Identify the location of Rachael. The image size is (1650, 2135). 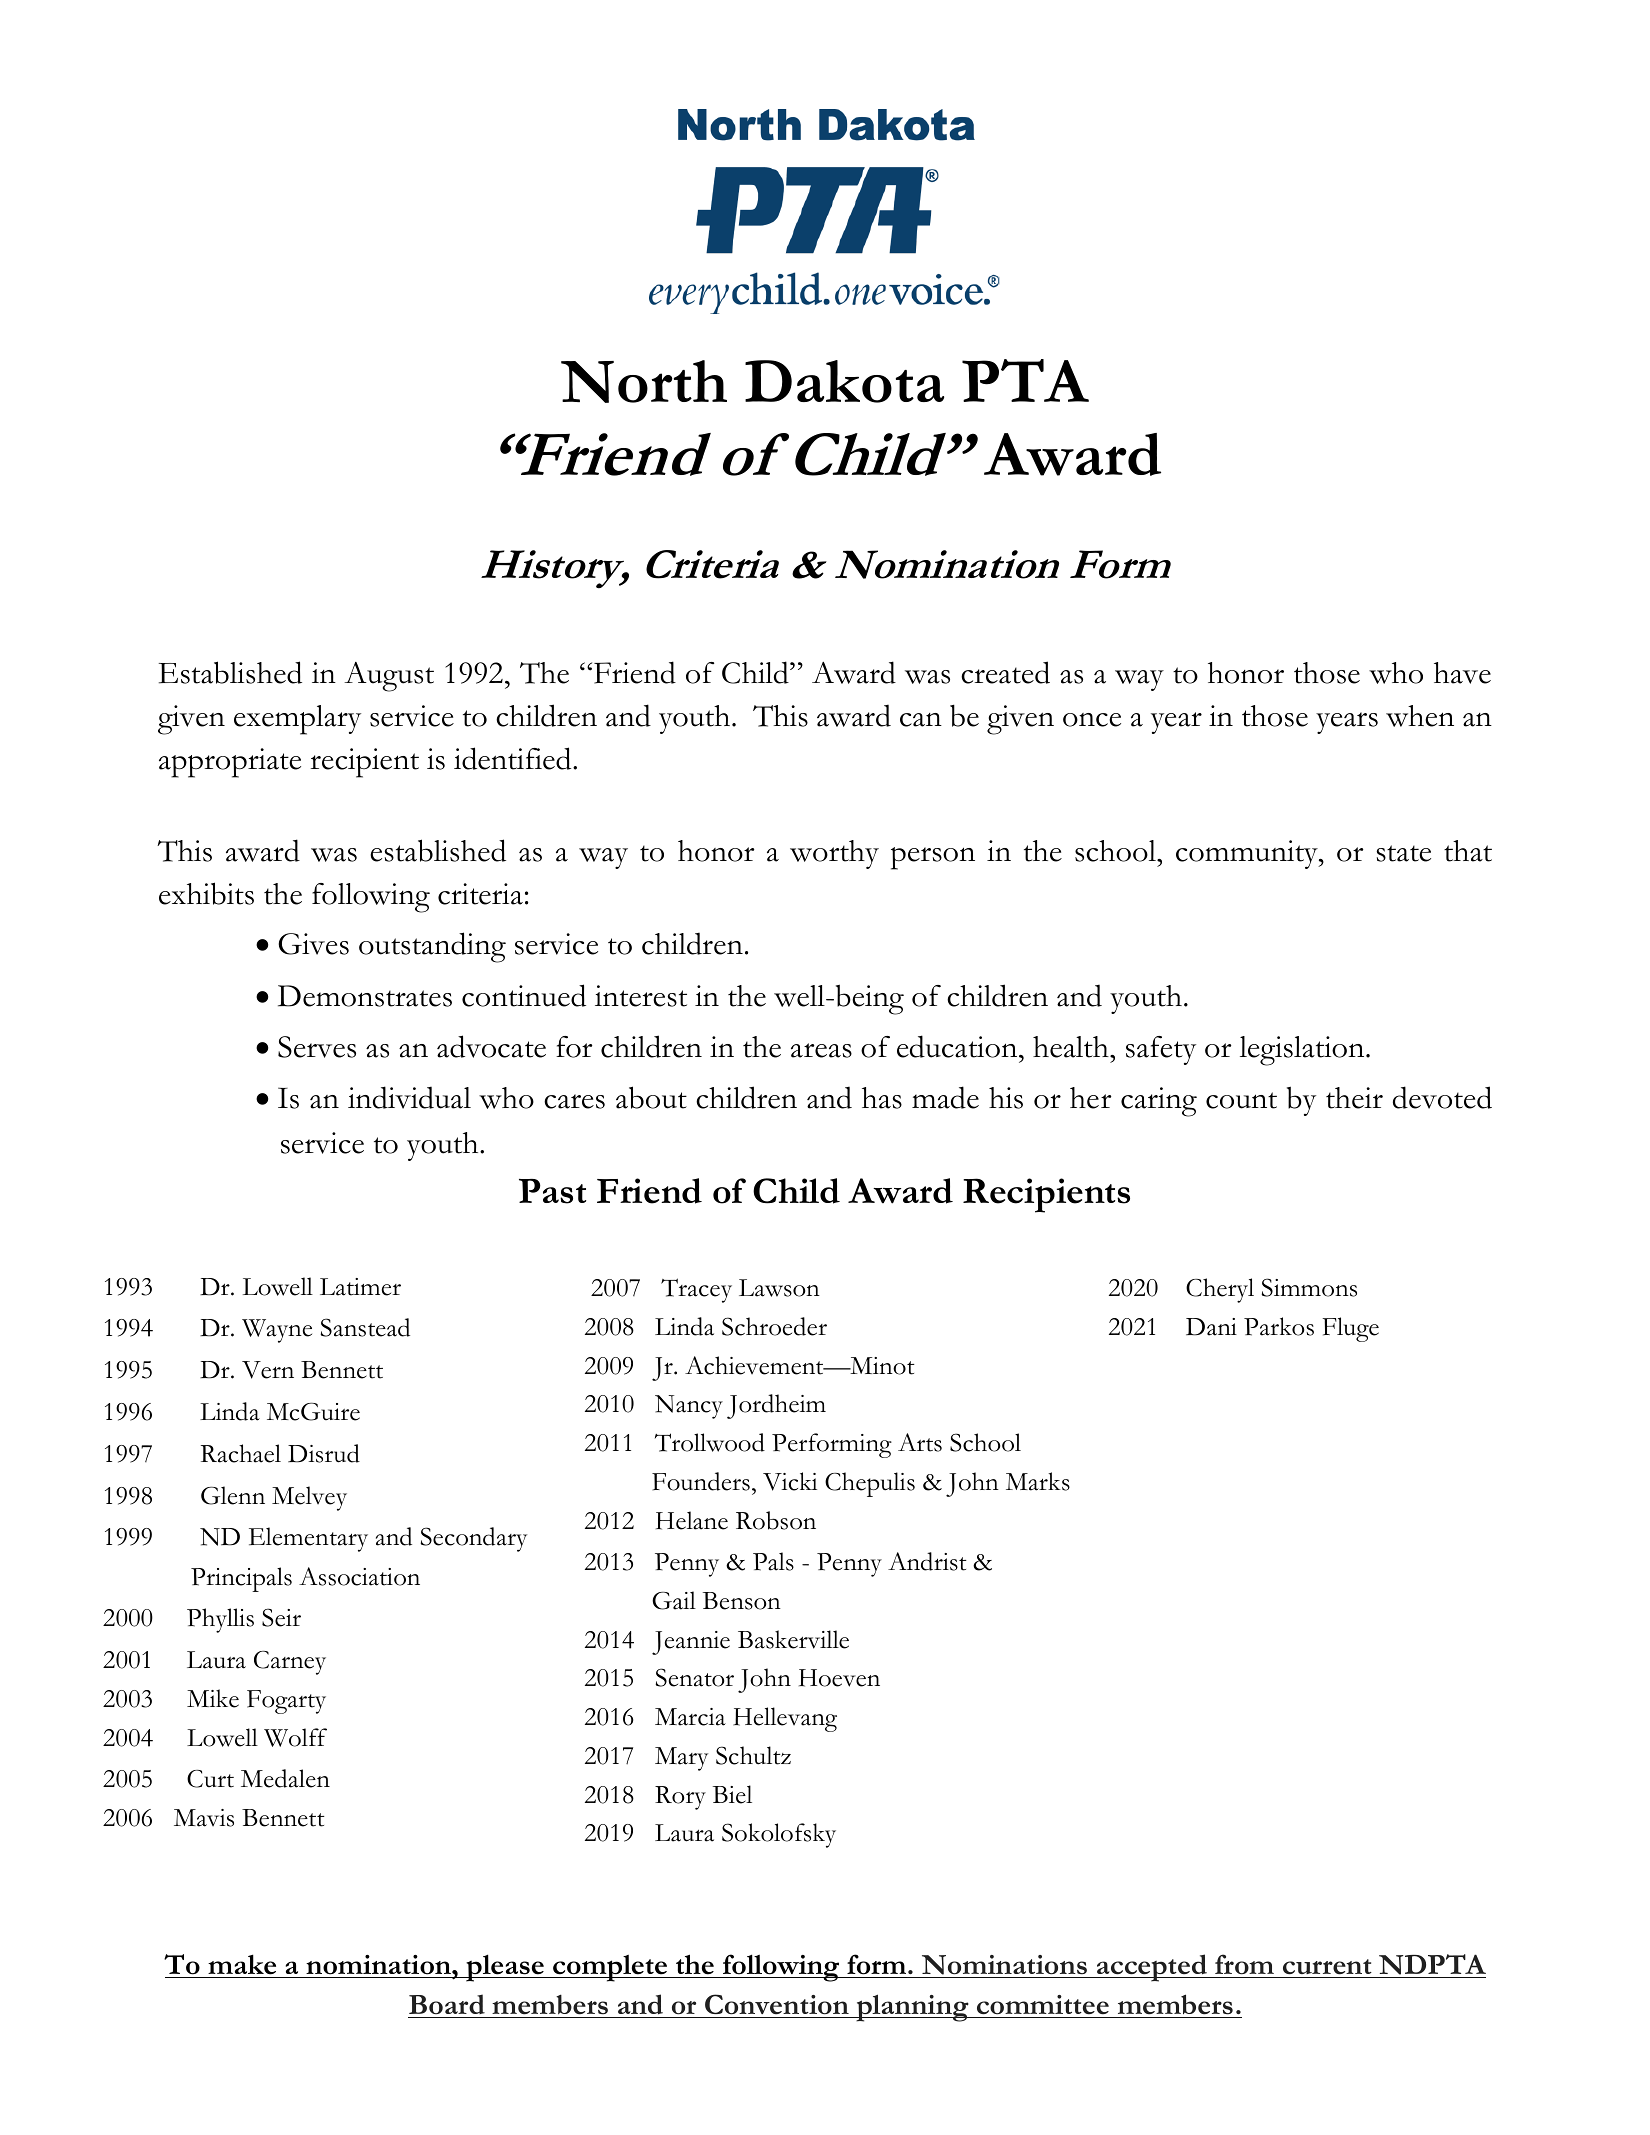
(241, 1453).
